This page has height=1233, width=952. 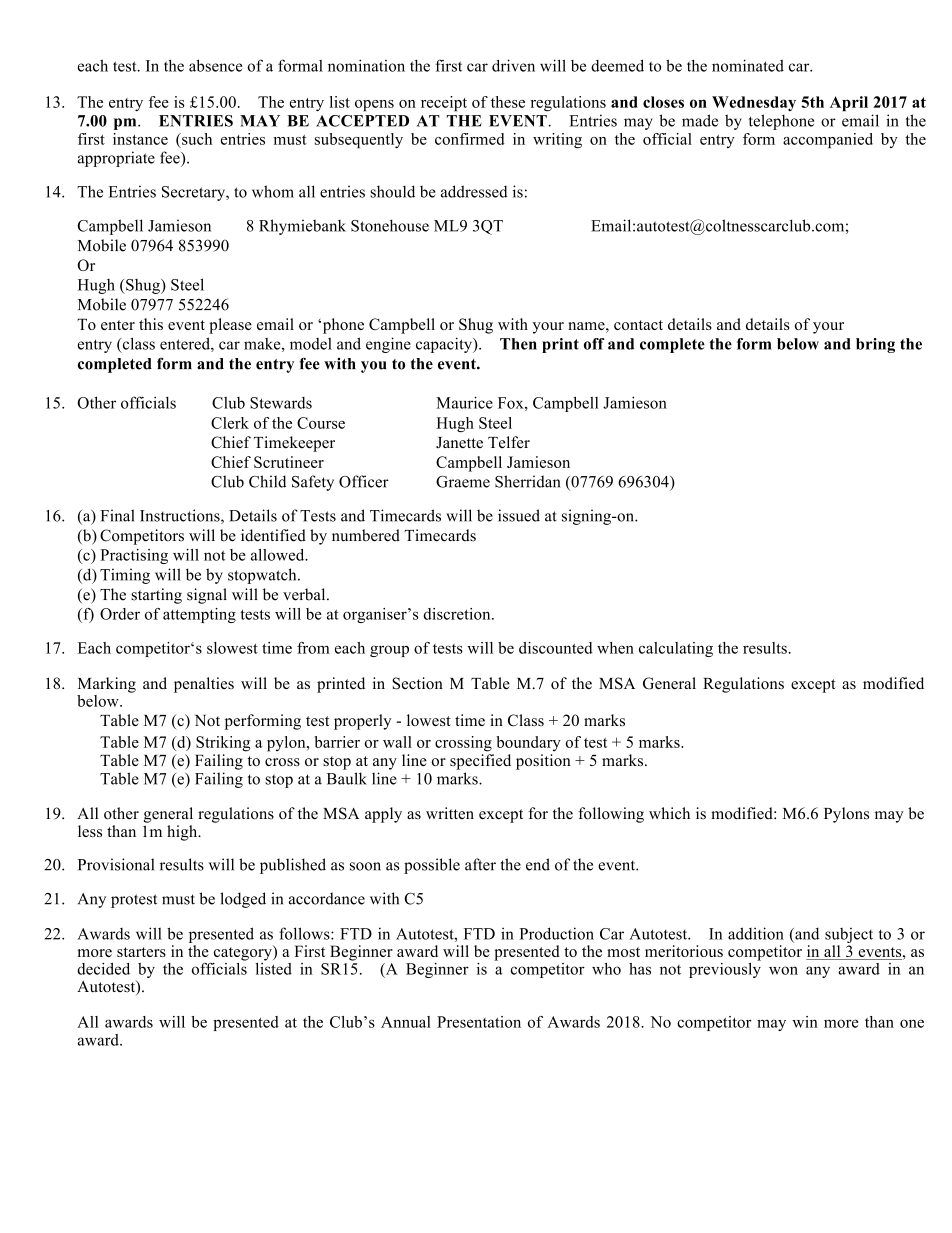 I want to click on these, so click(x=508, y=102).
